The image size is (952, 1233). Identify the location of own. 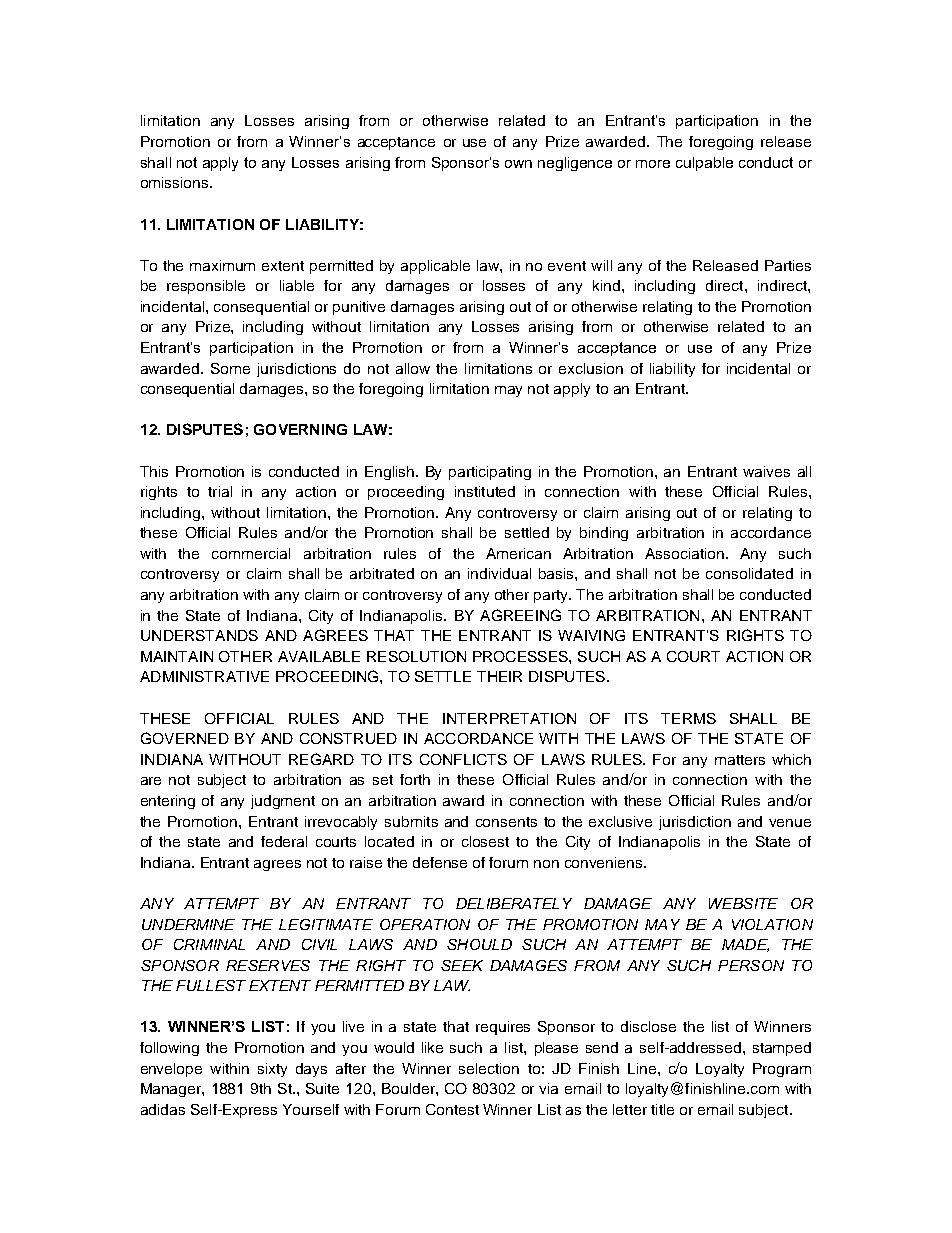
(518, 164).
